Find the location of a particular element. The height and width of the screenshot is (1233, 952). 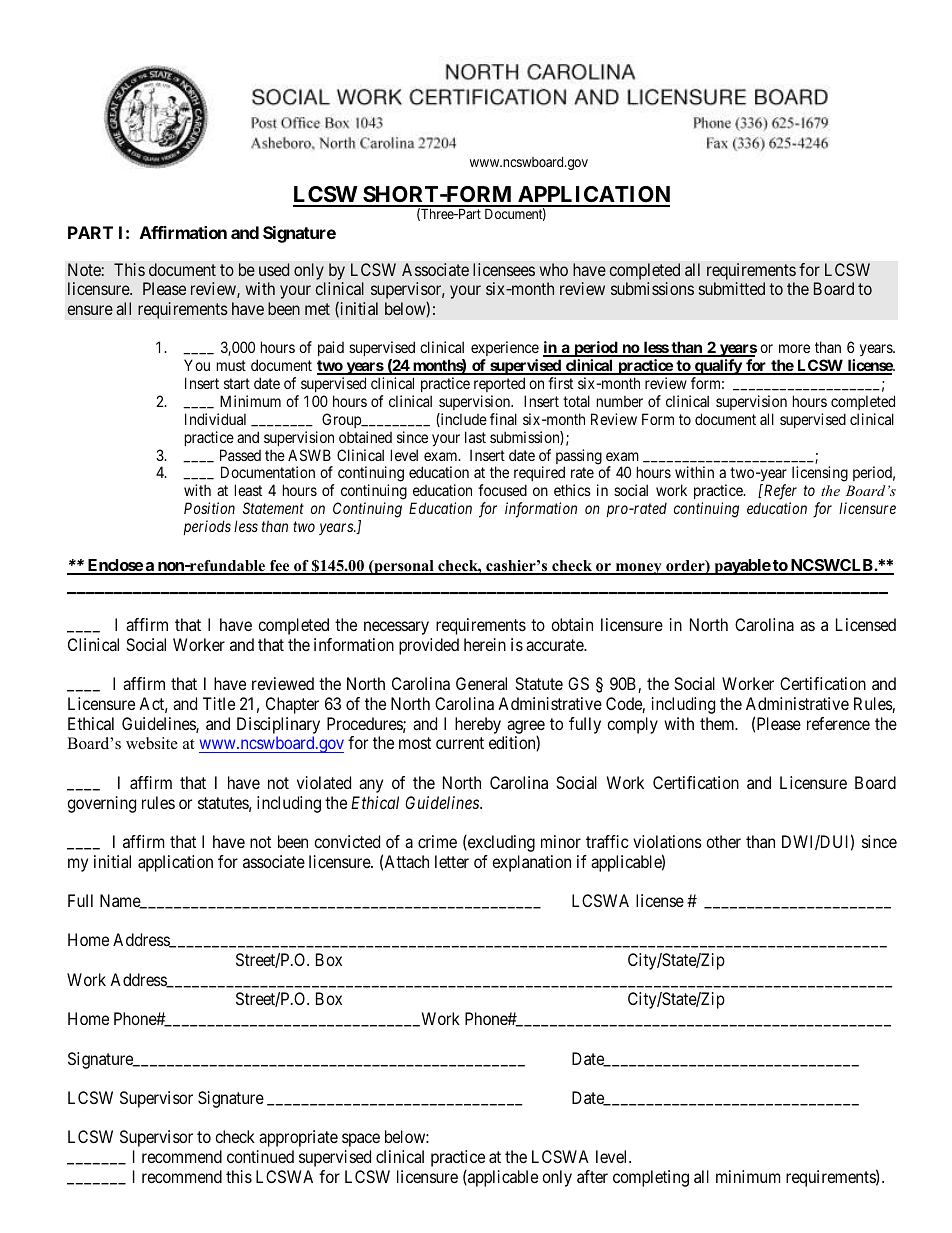

herein is located at coordinates (485, 644).
